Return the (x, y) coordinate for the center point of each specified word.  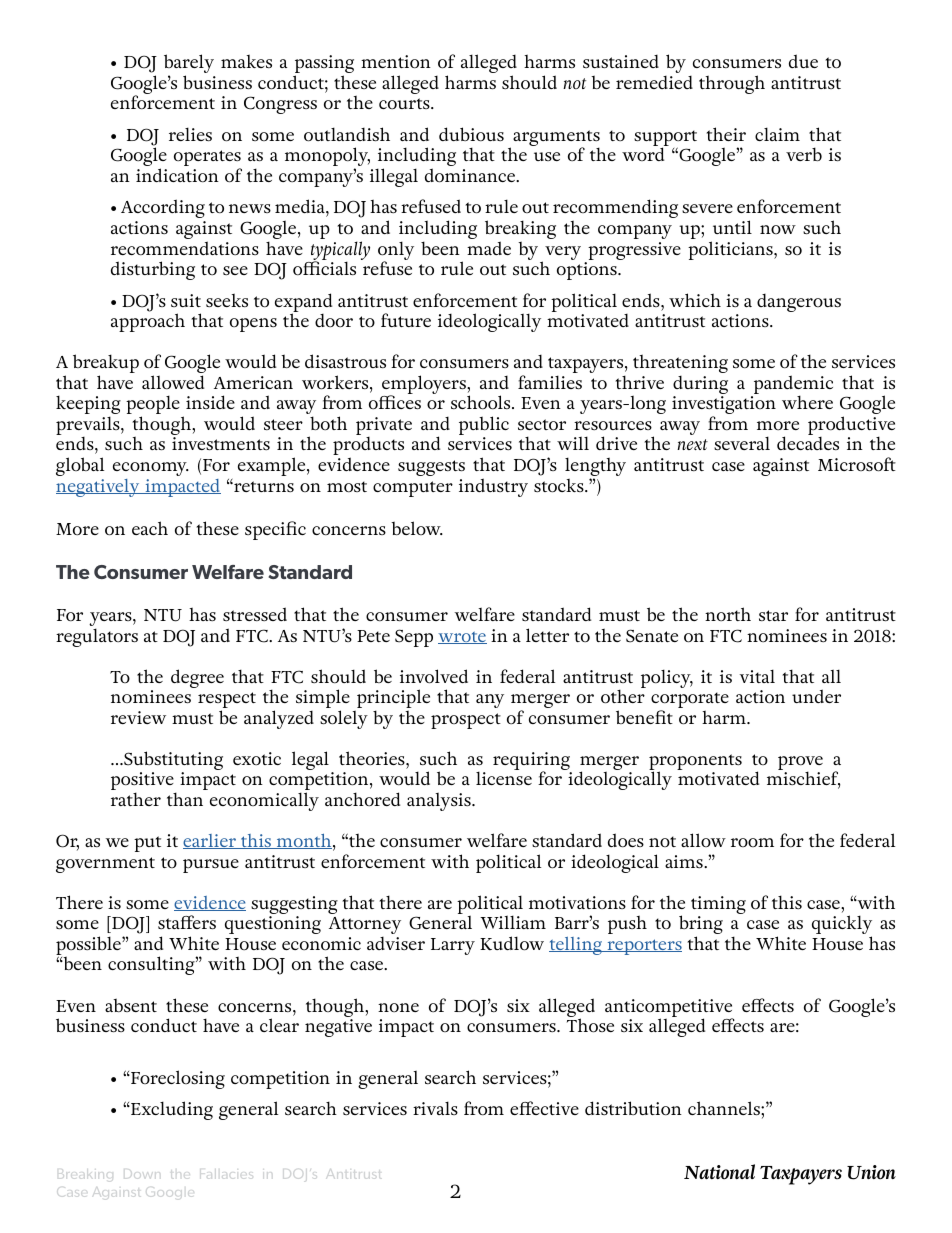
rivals (435, 1108)
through (732, 84)
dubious (471, 134)
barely (189, 65)
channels (725, 1108)
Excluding (171, 1110)
